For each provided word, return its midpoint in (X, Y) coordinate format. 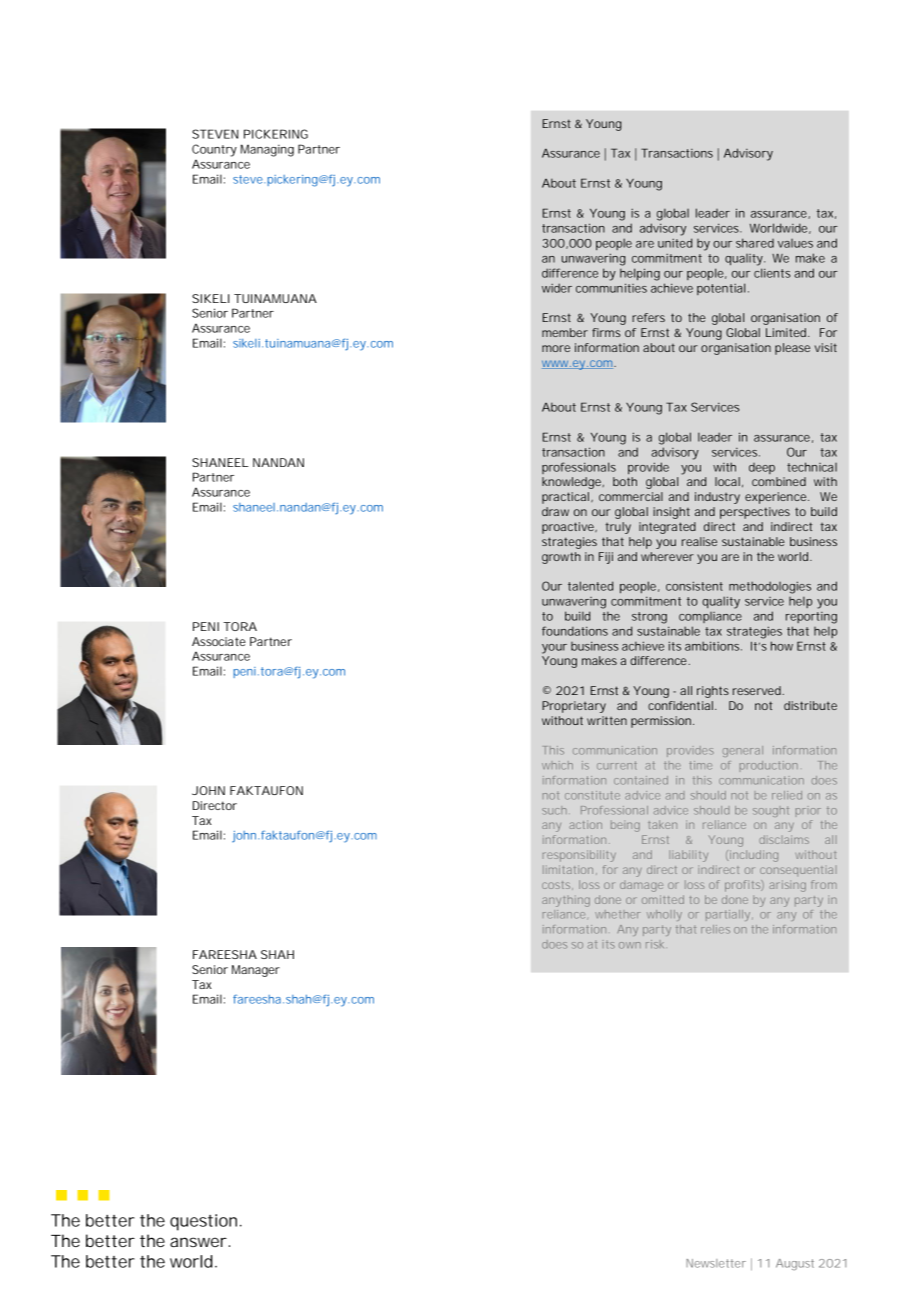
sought (771, 811)
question (205, 1222)
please (792, 349)
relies (715, 929)
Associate (219, 641)
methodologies (770, 587)
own (630, 945)
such (554, 810)
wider (557, 288)
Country (214, 150)
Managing (267, 150)
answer (200, 1242)
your (554, 649)
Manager (256, 971)
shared (755, 243)
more (556, 348)
